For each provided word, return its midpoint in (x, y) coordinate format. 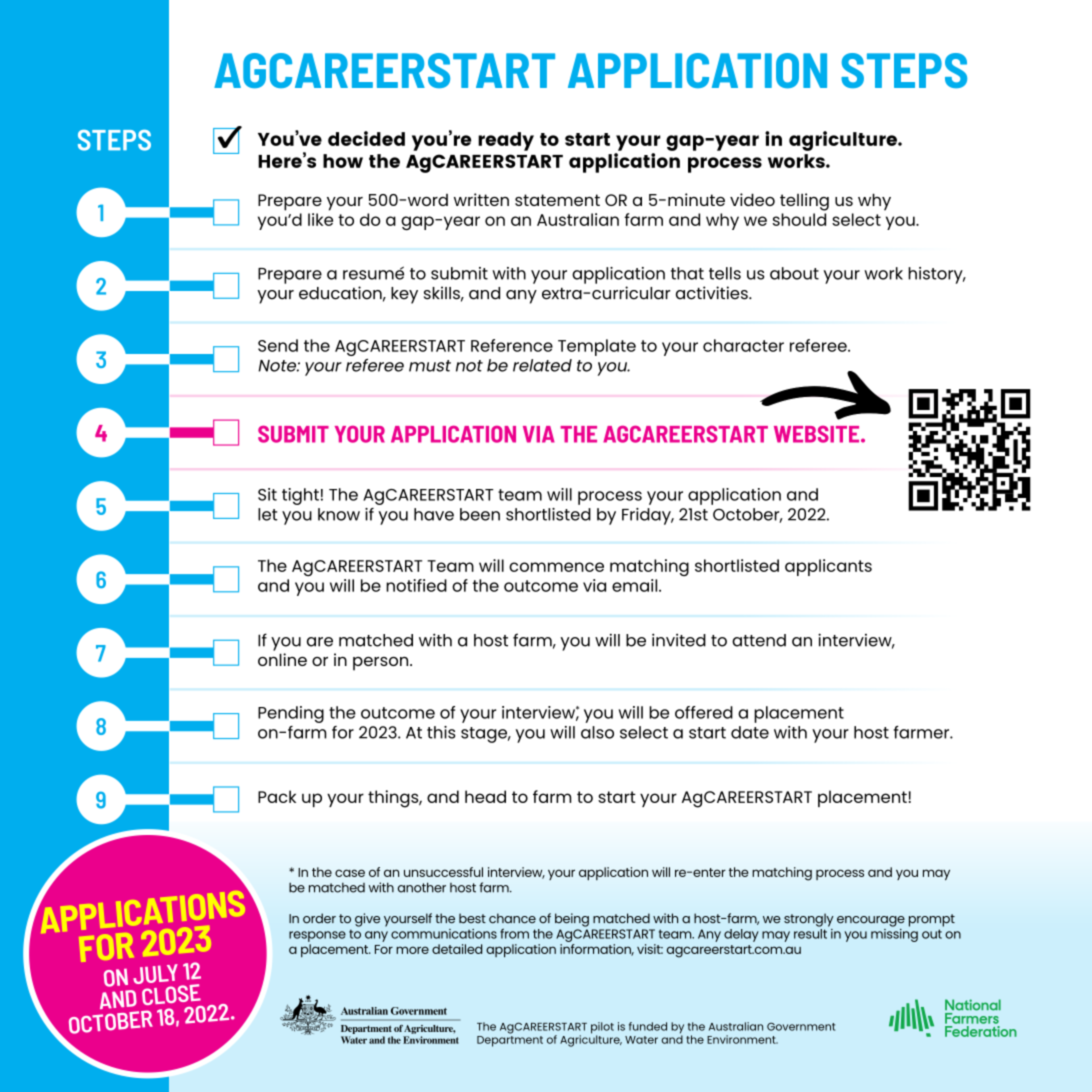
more (412, 950)
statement (557, 200)
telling (804, 202)
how (343, 161)
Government (801, 1027)
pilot (602, 1029)
